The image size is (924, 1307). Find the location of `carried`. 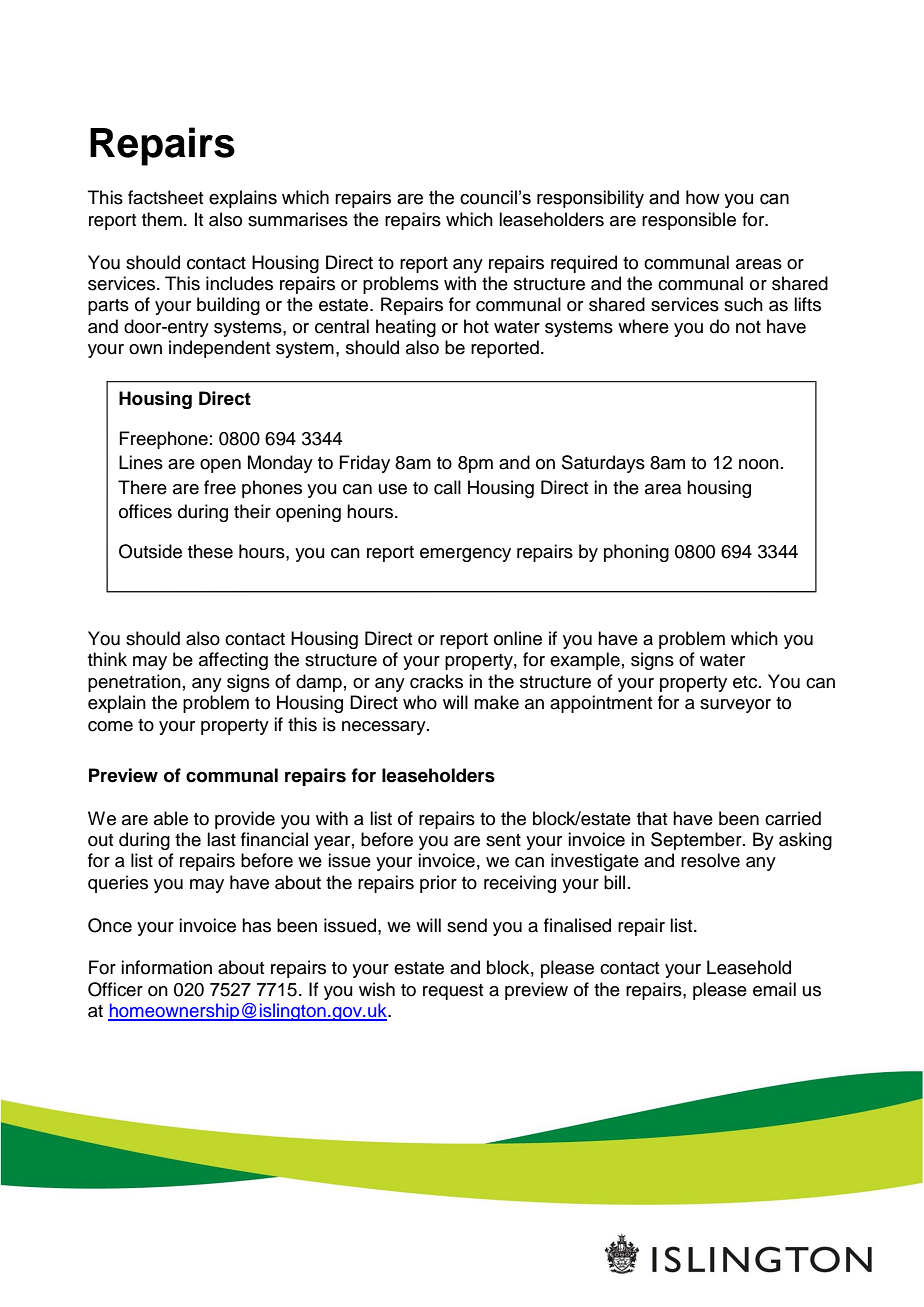

carried is located at coordinates (793, 818).
